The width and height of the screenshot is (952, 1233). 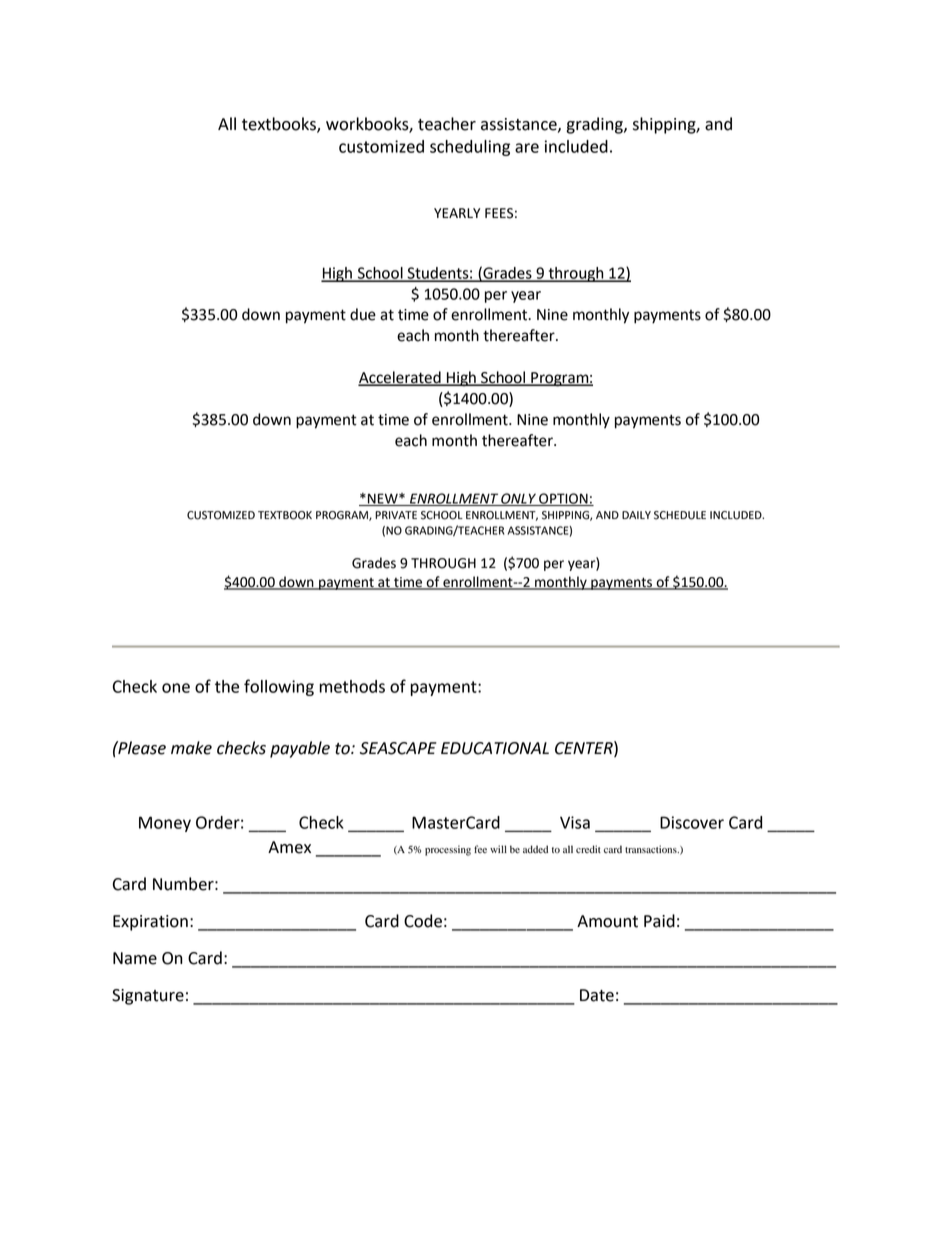 I want to click on processing, so click(x=448, y=850).
